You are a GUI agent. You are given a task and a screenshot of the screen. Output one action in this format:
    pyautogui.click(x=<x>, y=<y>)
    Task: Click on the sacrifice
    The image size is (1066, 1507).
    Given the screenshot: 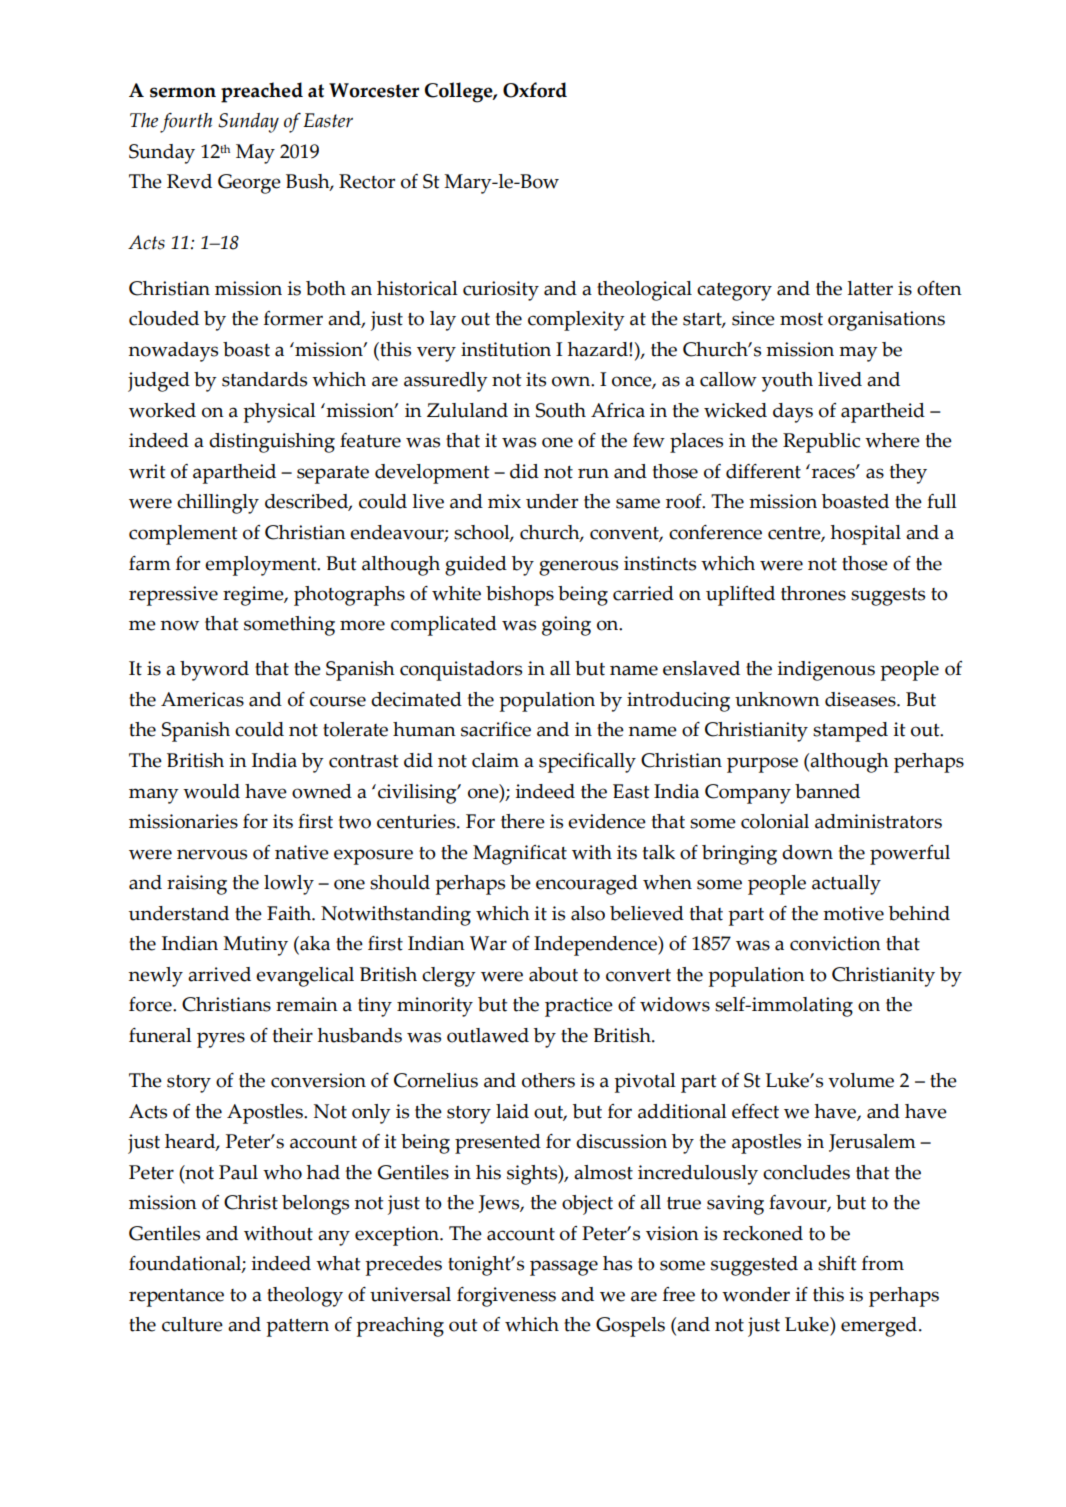 What is the action you would take?
    pyautogui.click(x=496, y=729)
